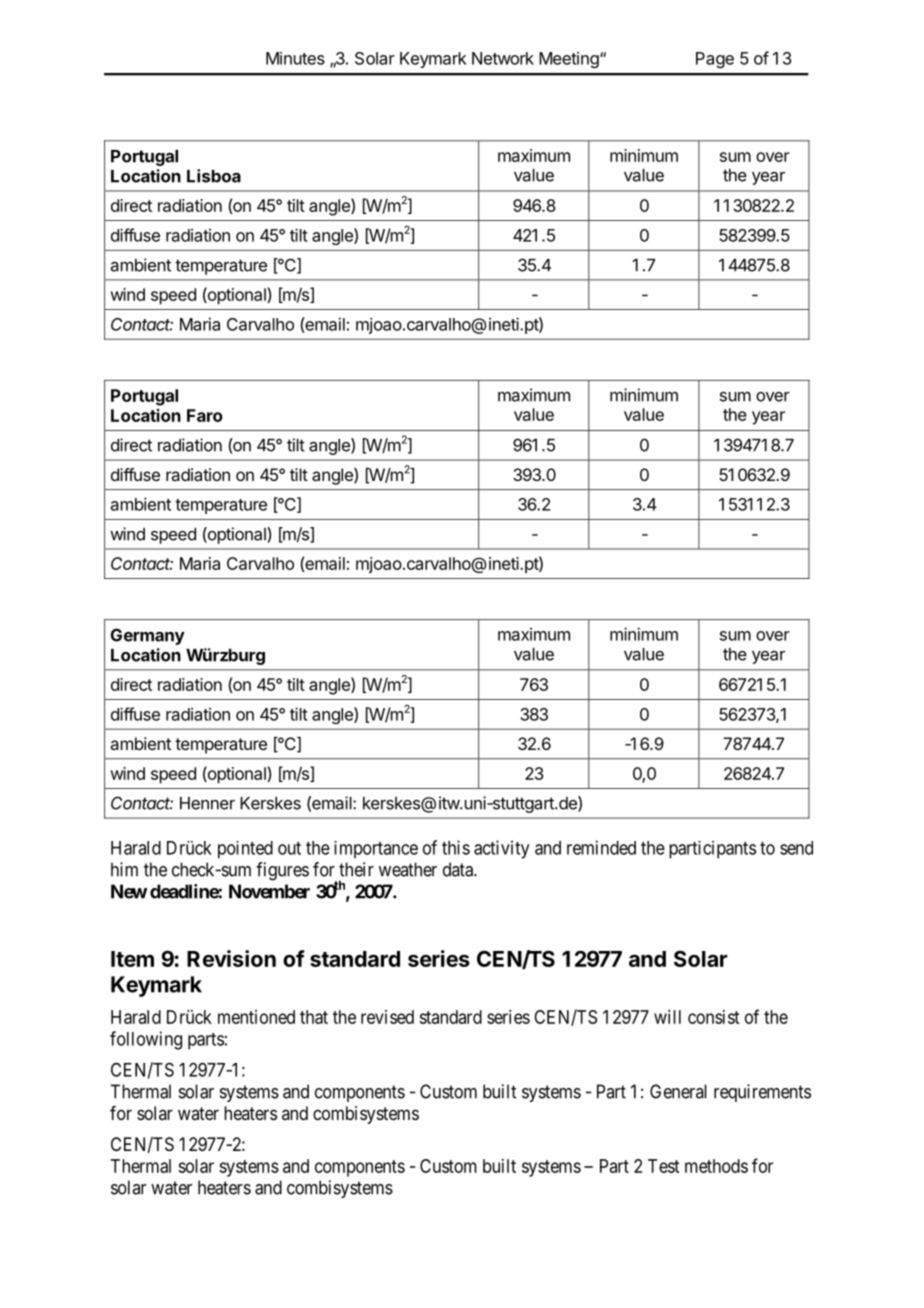  I want to click on this, so click(456, 847).
